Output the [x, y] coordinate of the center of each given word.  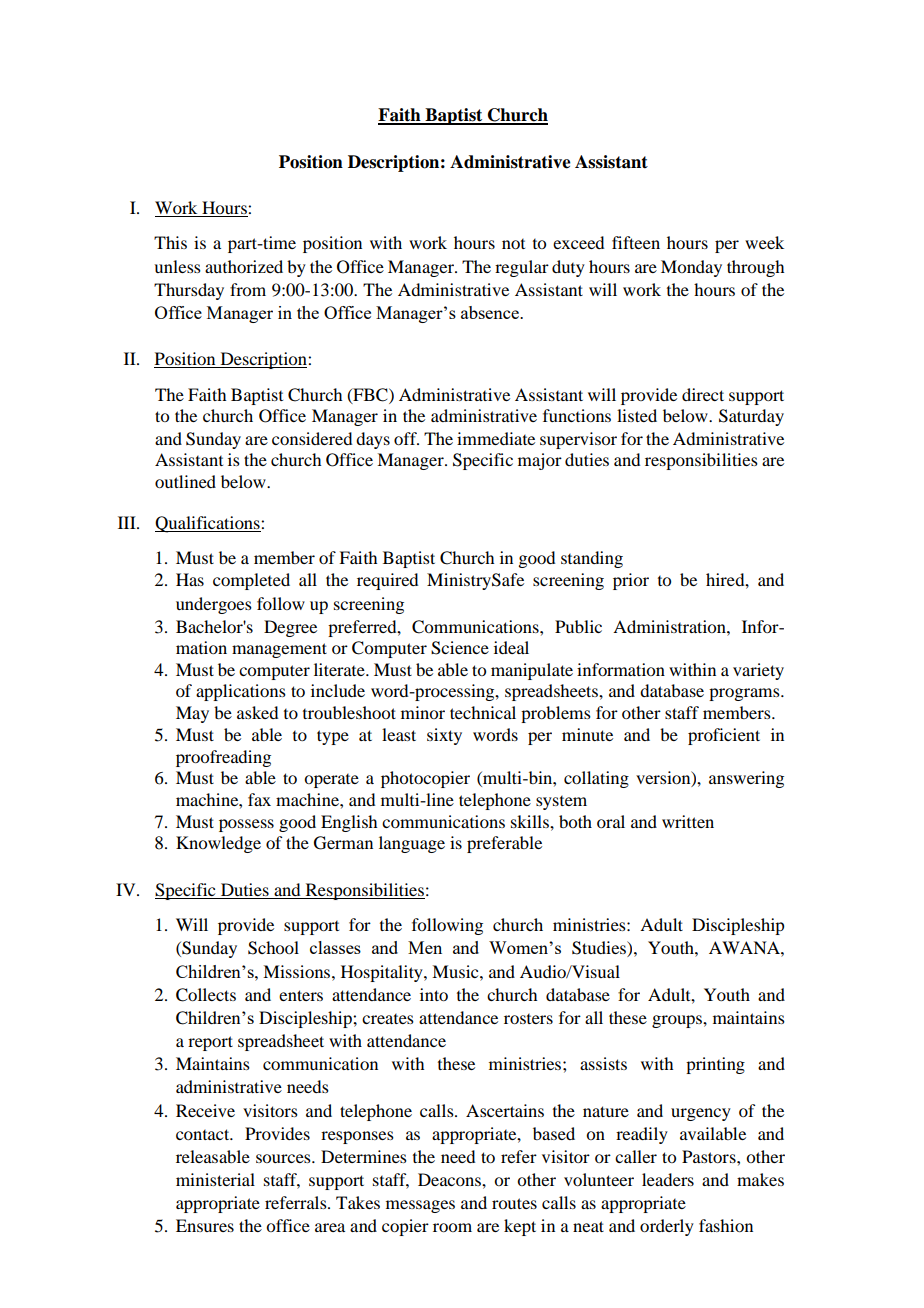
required [387, 581]
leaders [668, 1179]
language [412, 844]
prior [631, 581]
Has [190, 579]
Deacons [450, 1179]
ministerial [215, 1179]
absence [491, 312]
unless [177, 266]
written [688, 821]
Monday [691, 268]
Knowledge [218, 844]
